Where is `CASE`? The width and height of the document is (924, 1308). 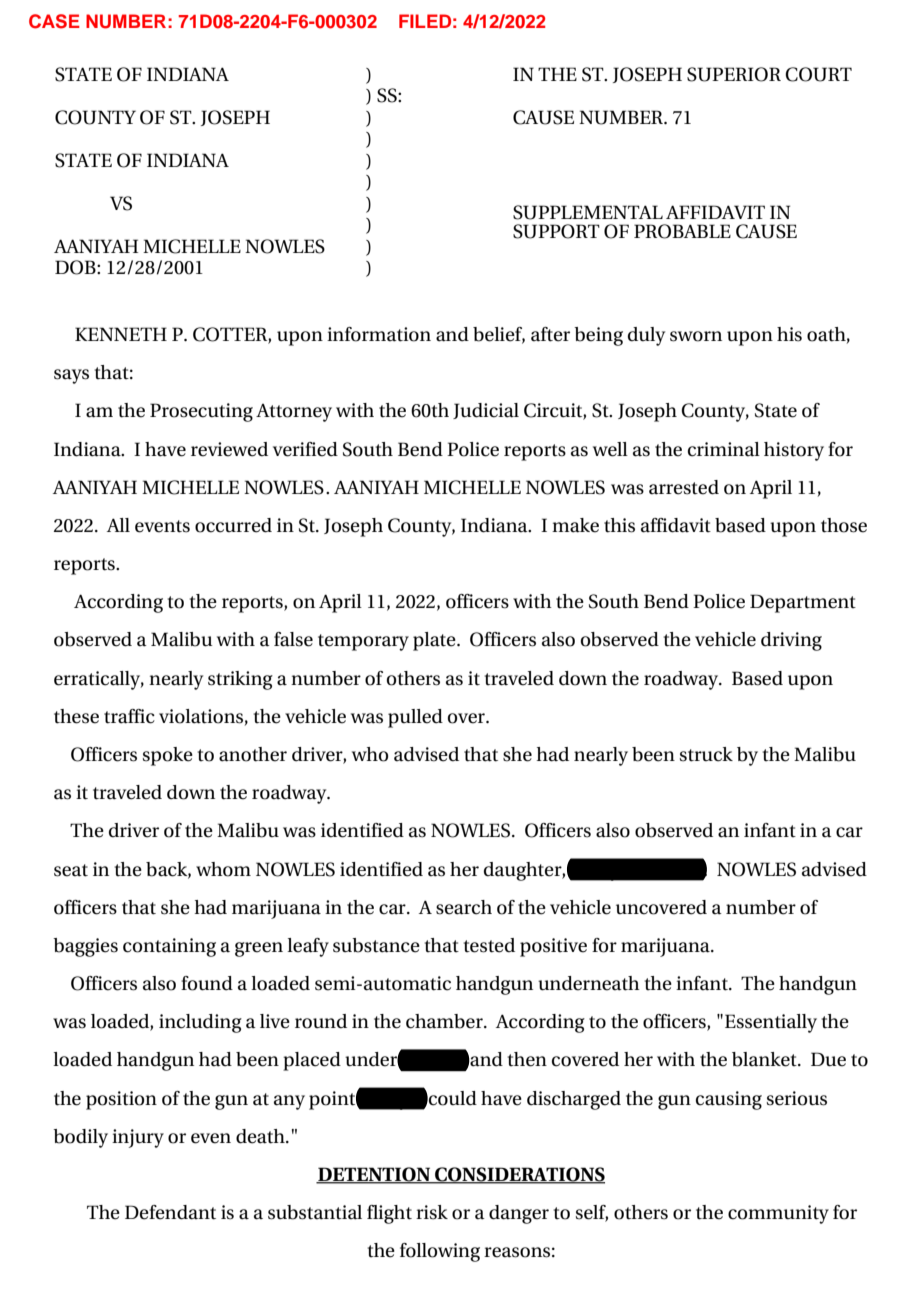
CASE is located at coordinates (54, 21).
